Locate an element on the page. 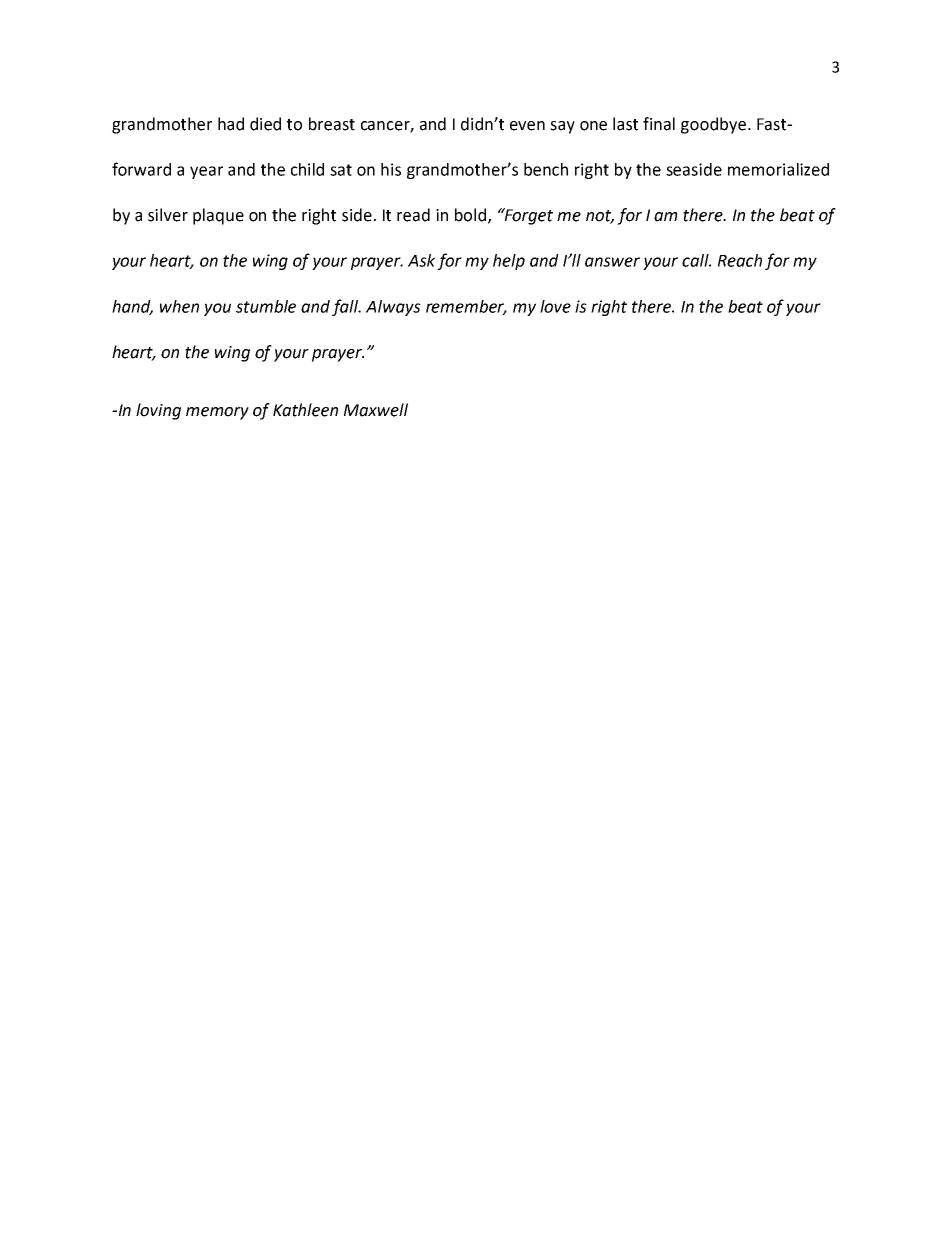 The height and width of the page is (1233, 952). memory is located at coordinates (217, 413).
